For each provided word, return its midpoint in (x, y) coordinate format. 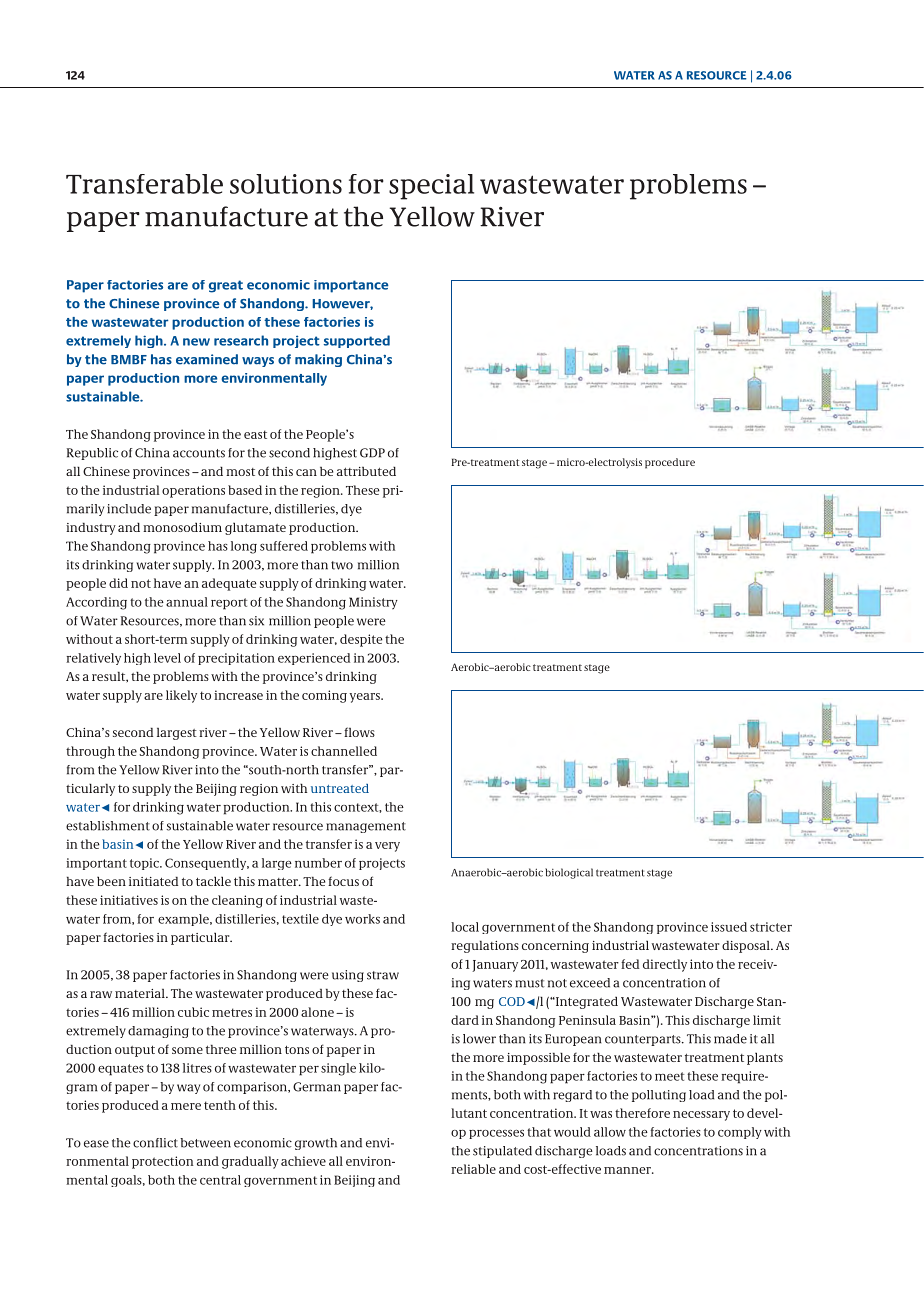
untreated (340, 788)
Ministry (373, 603)
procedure (670, 463)
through (90, 752)
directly (665, 965)
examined (207, 359)
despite (361, 640)
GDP (372, 453)
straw (383, 975)
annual (187, 602)
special (431, 187)
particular (201, 938)
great (226, 286)
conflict (155, 1143)
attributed (366, 471)
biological (569, 873)
